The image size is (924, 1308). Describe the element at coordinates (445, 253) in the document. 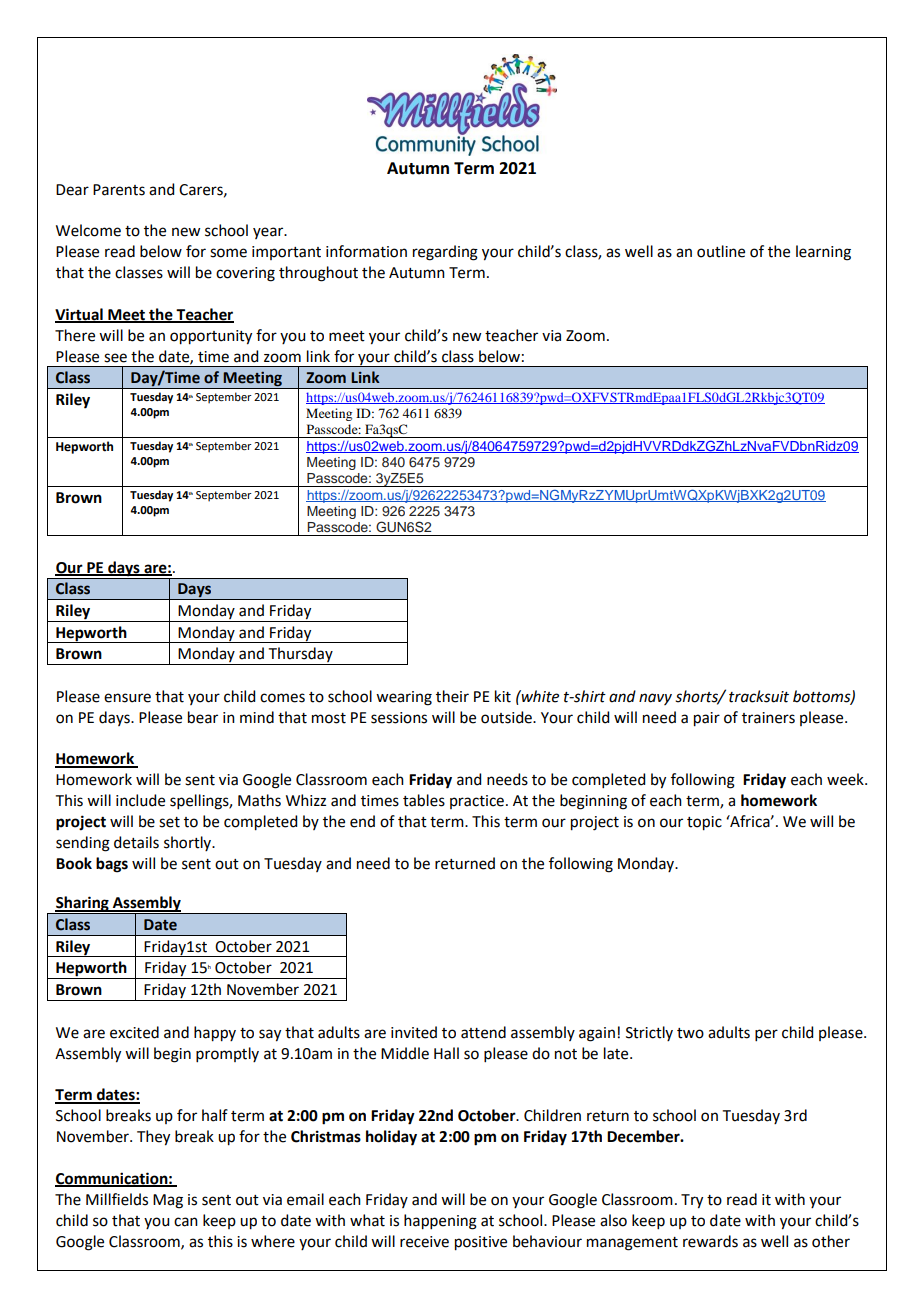

I see `regarding` at that location.
